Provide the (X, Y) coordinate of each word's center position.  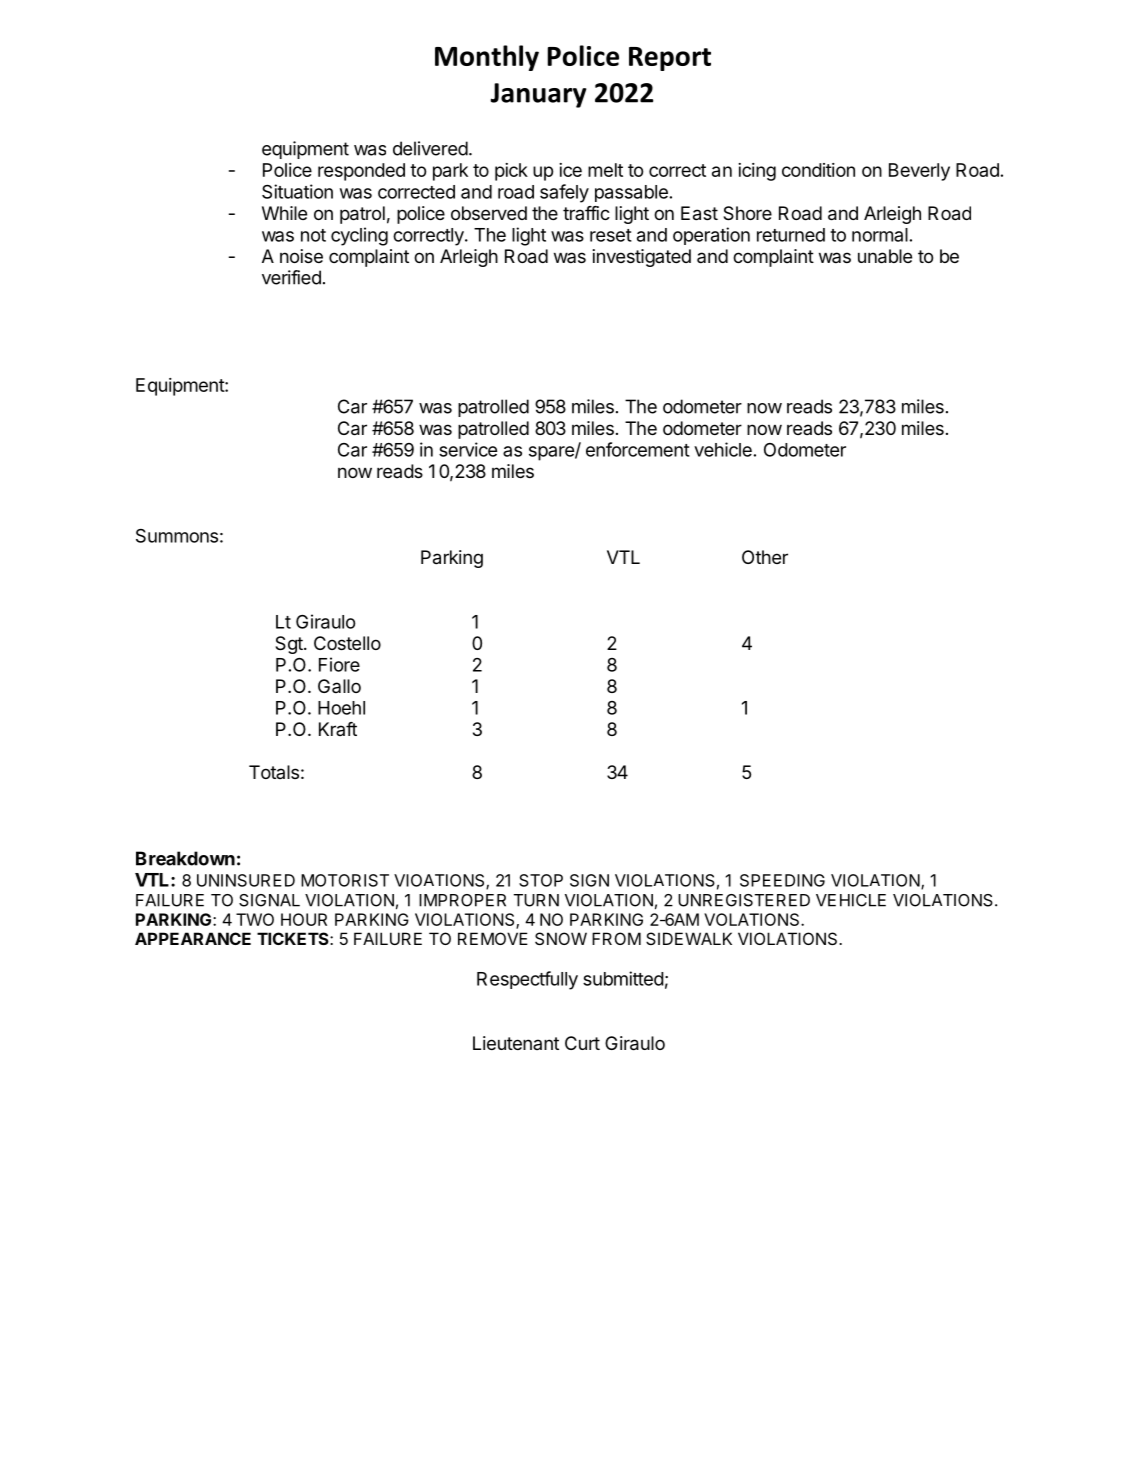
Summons (177, 536)
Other (765, 557)
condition (818, 170)
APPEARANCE (193, 938)
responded (361, 172)
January (538, 95)
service (468, 449)
